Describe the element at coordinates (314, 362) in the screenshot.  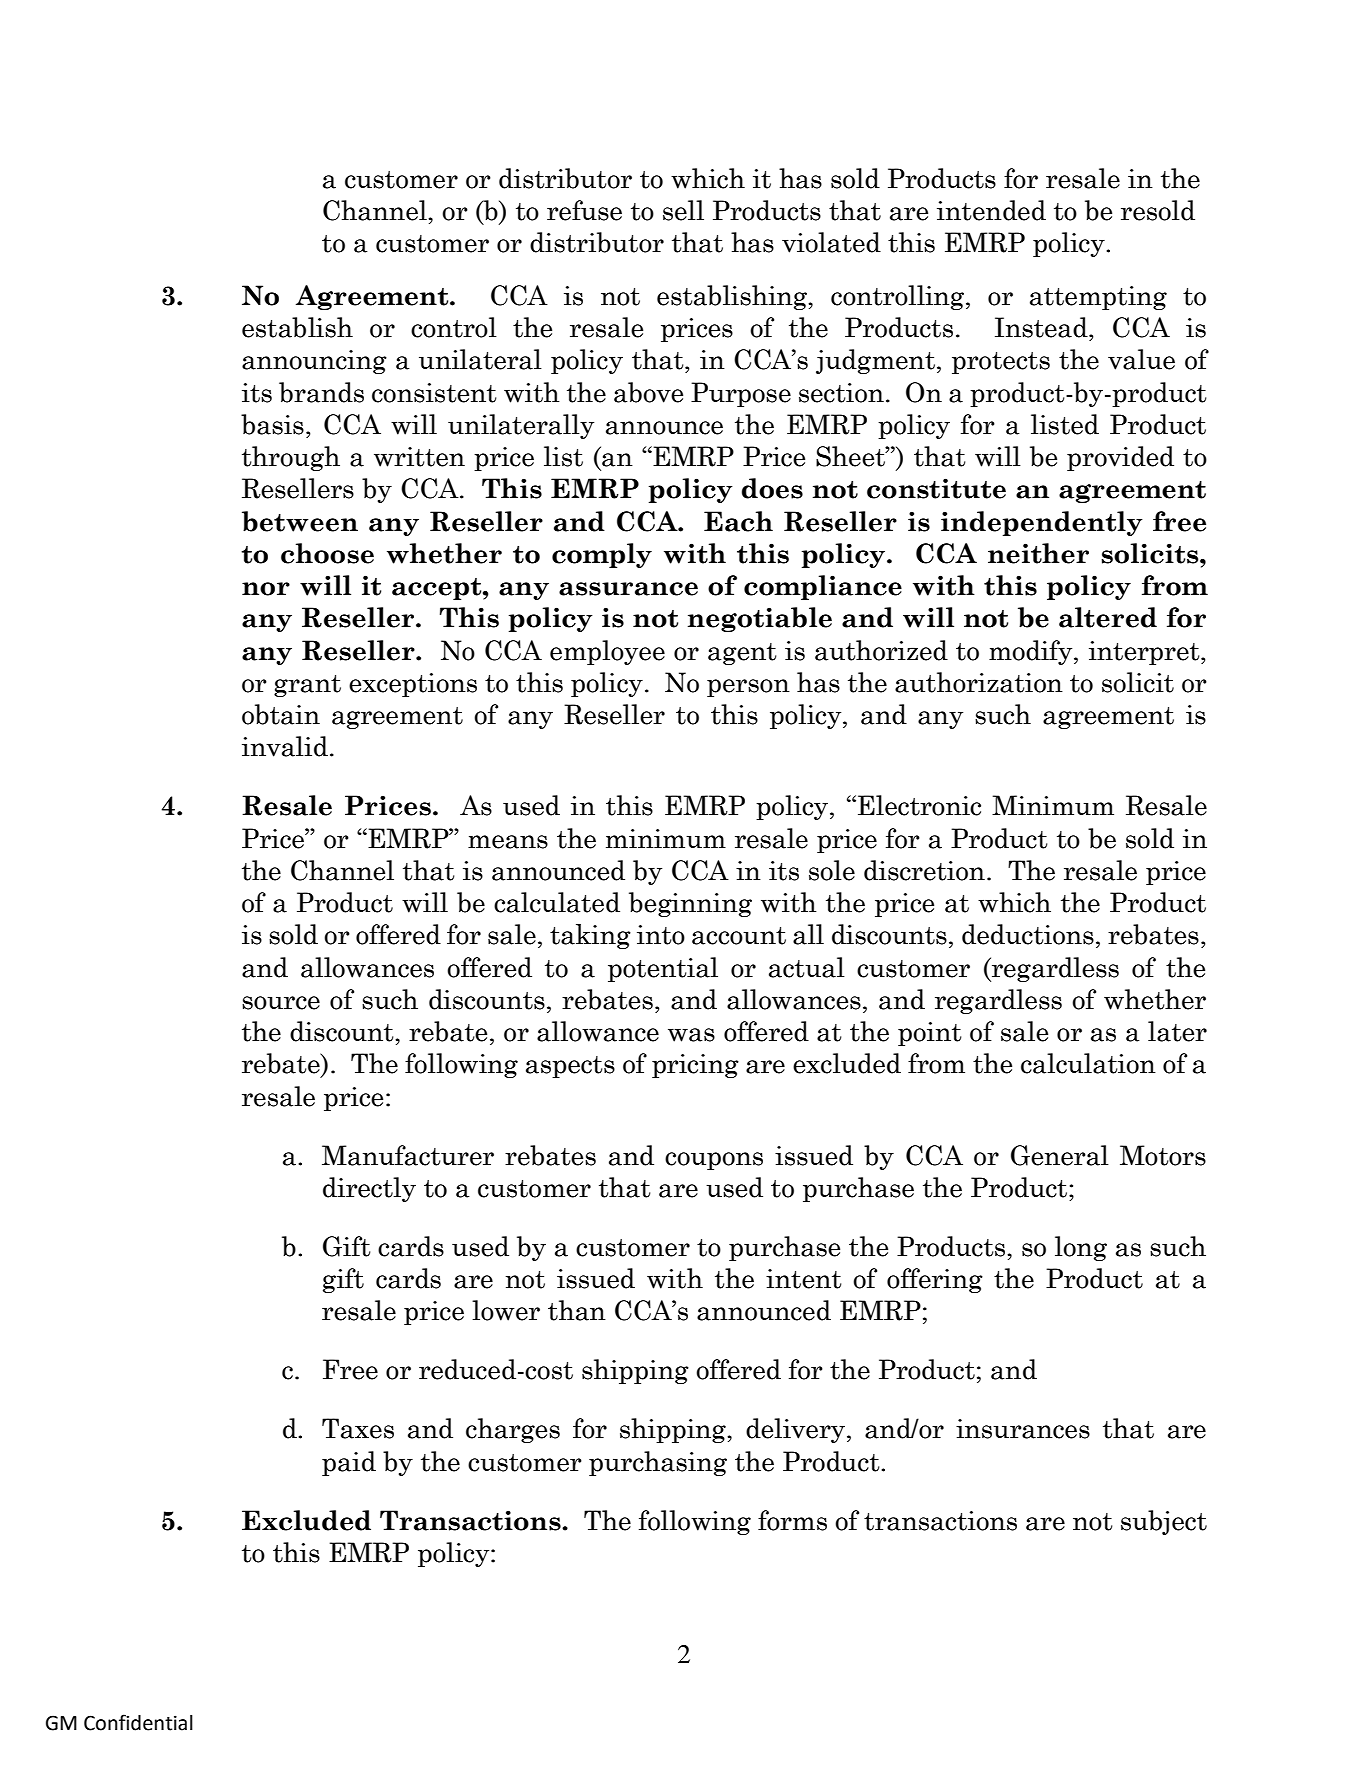
I see `announcing` at that location.
